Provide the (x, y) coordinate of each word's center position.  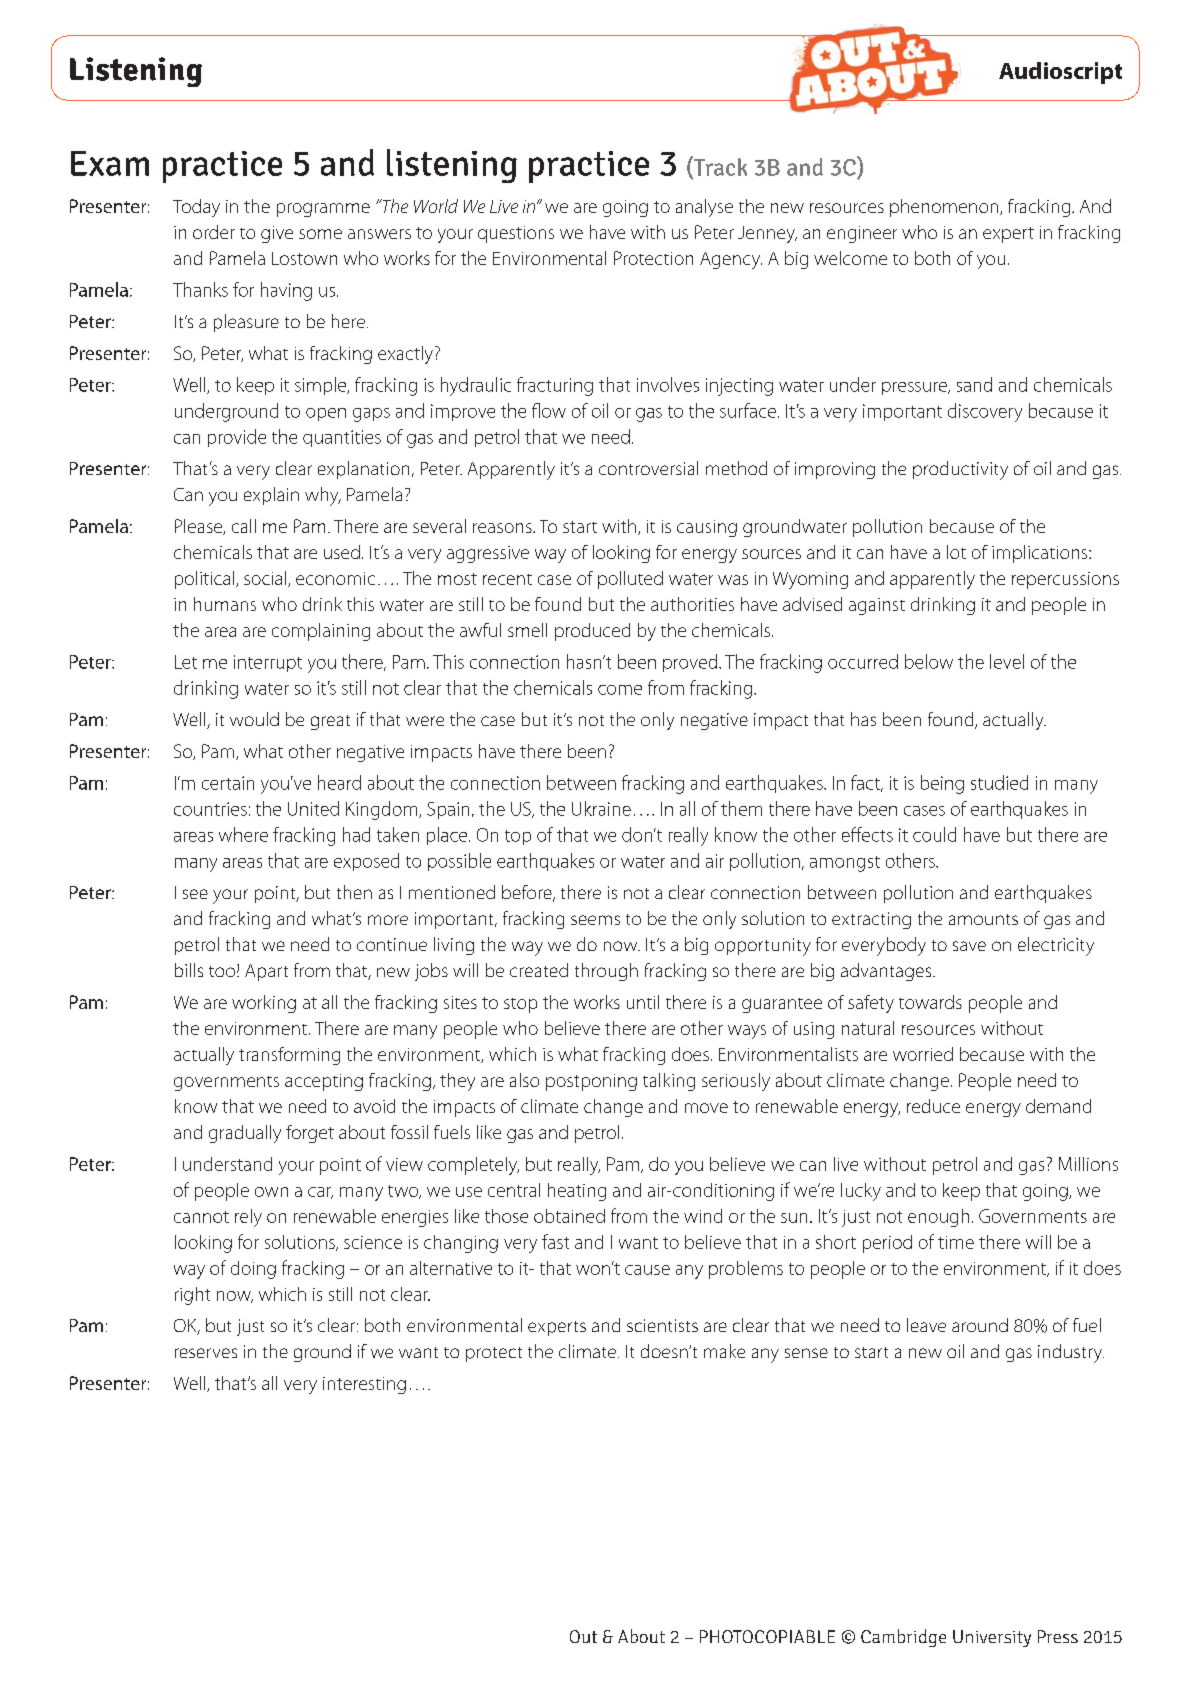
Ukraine (601, 808)
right (192, 1296)
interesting (364, 1385)
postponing (591, 1082)
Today (196, 208)
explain (271, 496)
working (264, 1004)
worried (923, 1054)
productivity (960, 470)
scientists (662, 1325)
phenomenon (945, 208)
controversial (648, 468)
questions (516, 234)
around (980, 1325)
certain (228, 783)
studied (999, 782)
